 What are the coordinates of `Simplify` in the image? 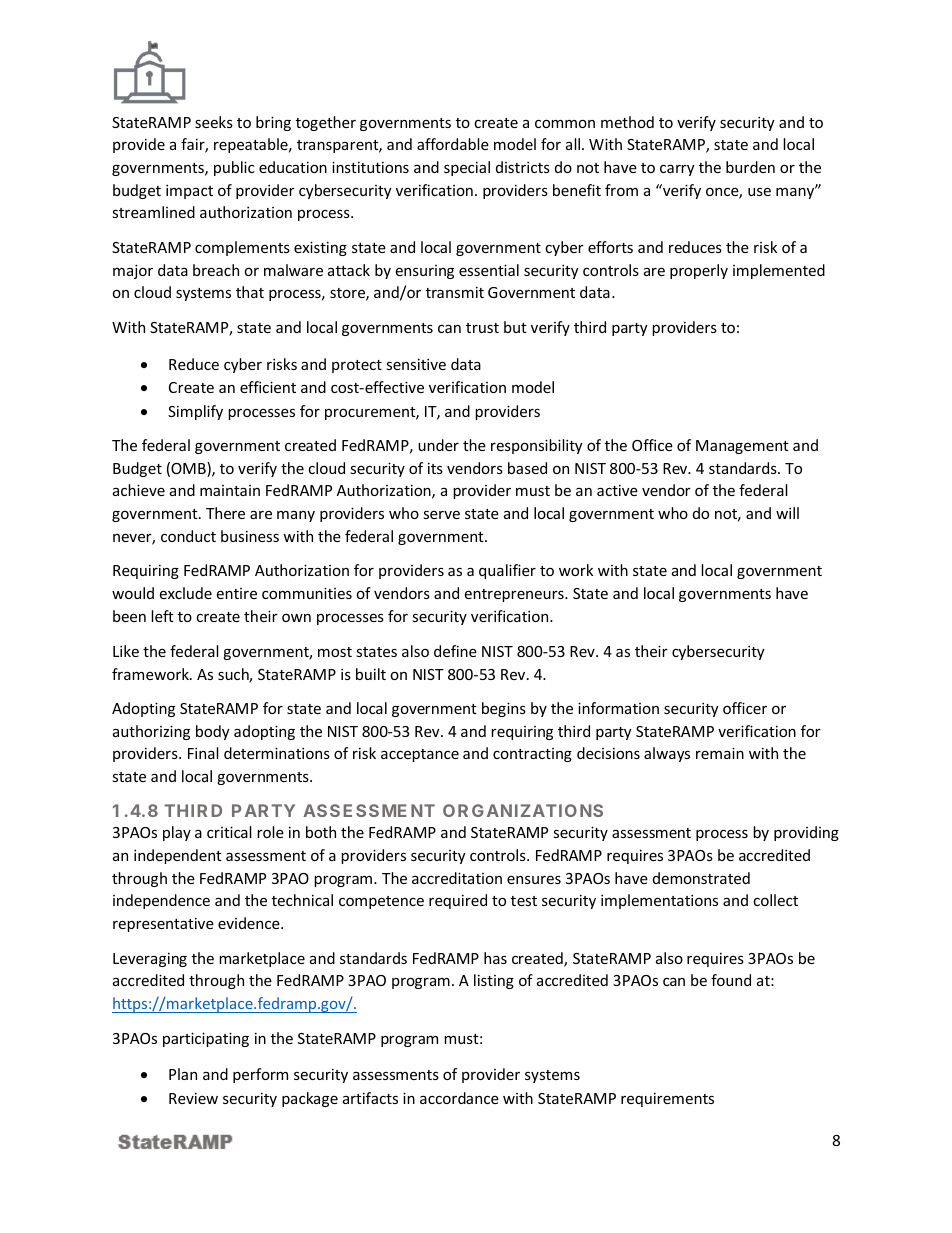 It's located at (195, 412).
